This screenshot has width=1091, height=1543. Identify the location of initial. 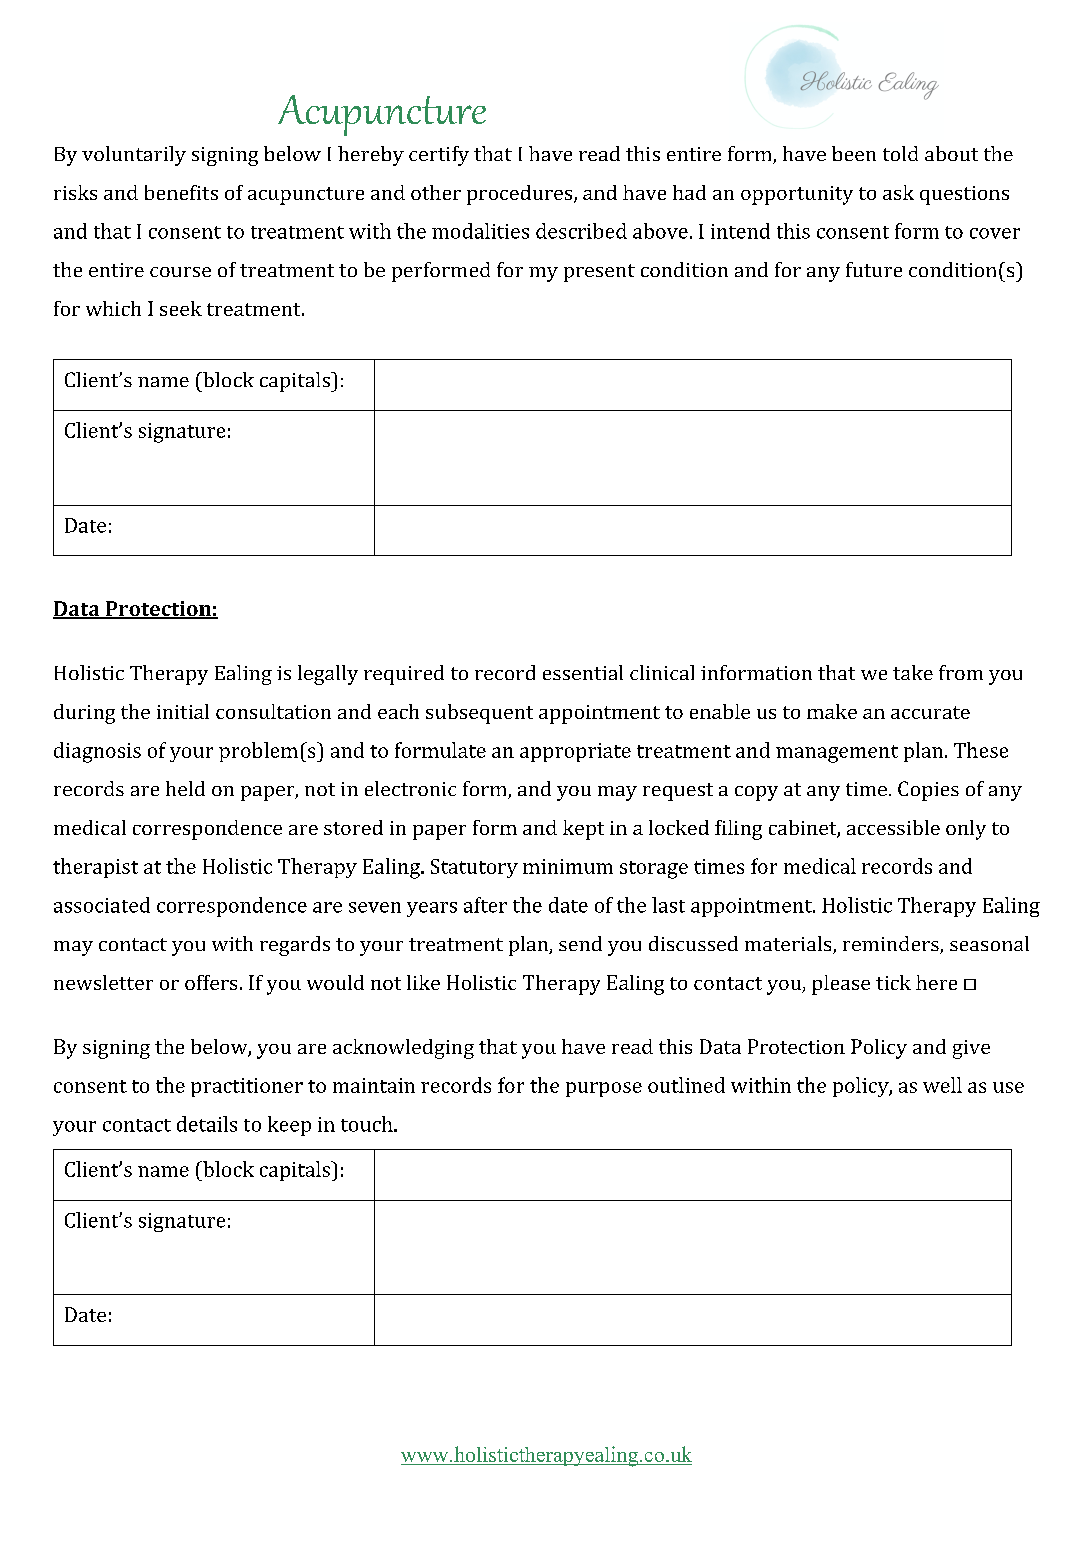
(183, 711).
